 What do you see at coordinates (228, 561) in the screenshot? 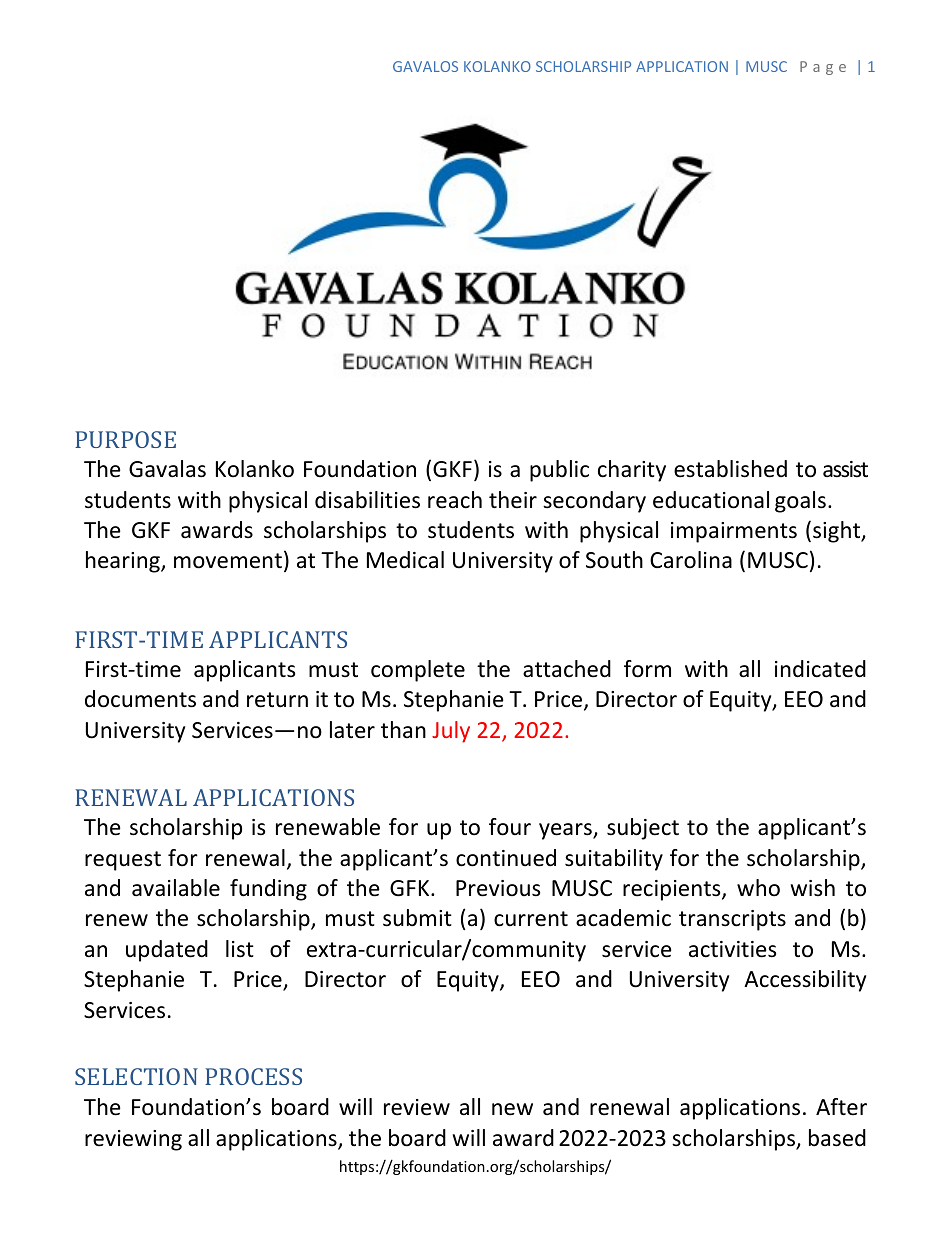
I see `movement` at bounding box center [228, 561].
